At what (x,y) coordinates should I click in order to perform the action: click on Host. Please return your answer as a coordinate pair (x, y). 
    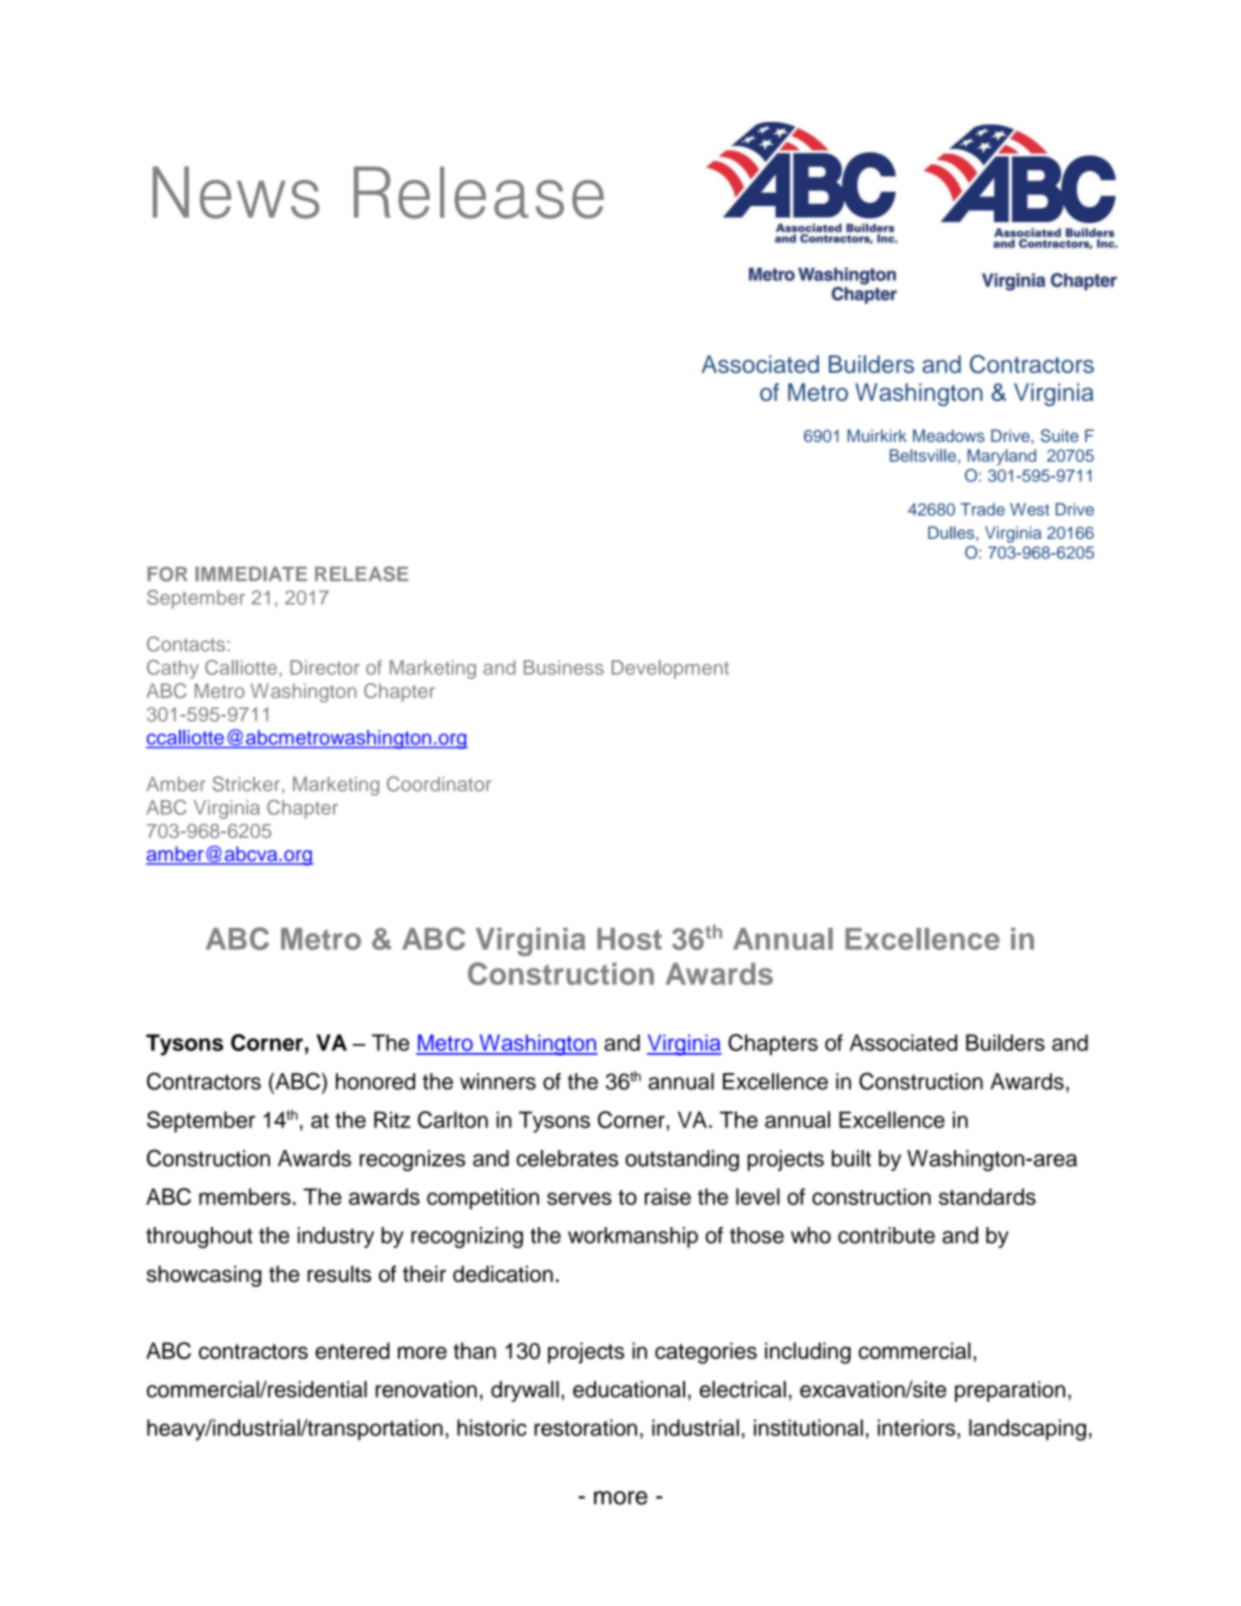
    Looking at the image, I should click on (629, 939).
